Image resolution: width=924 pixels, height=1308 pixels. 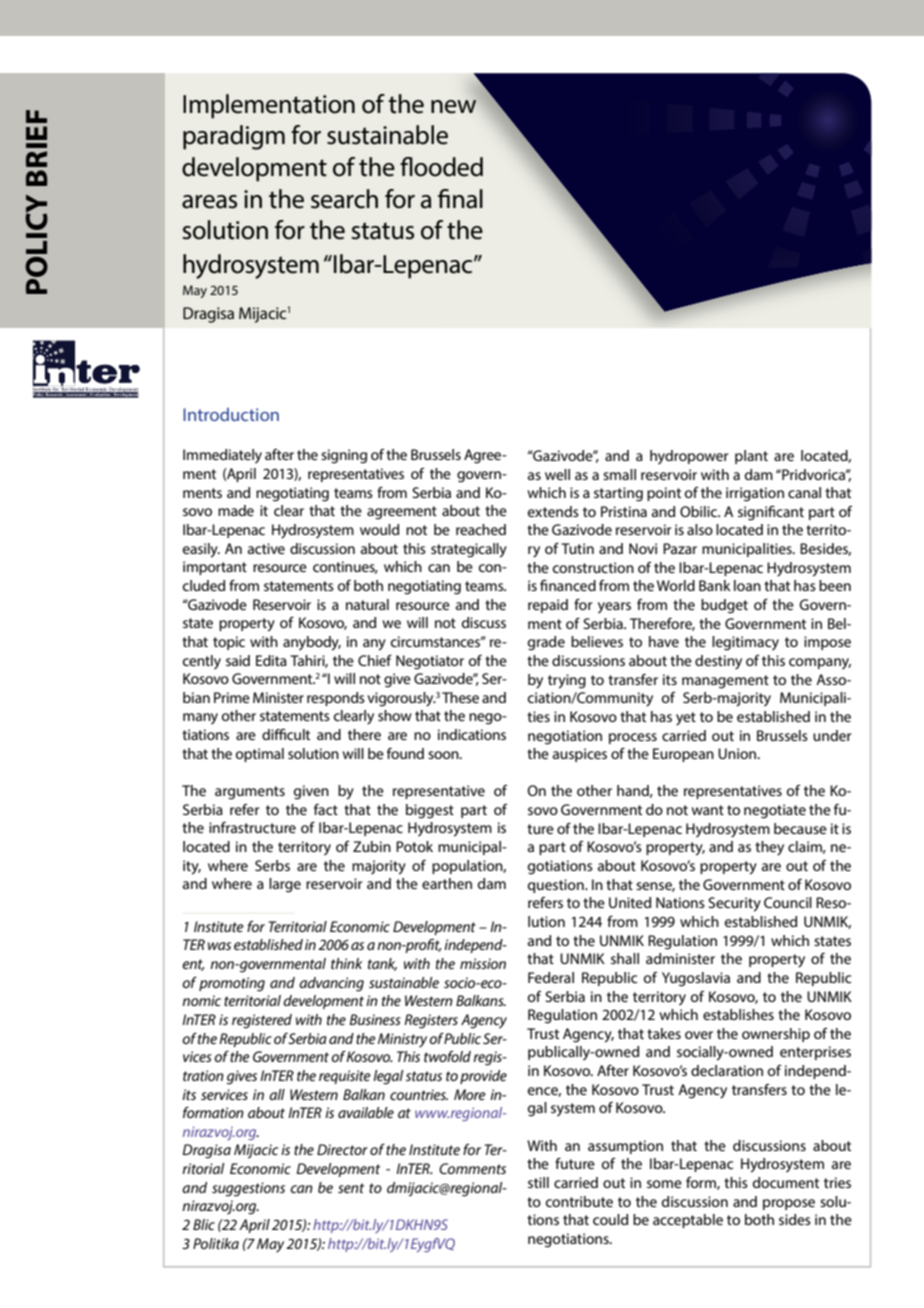 I want to click on question, so click(x=557, y=886).
